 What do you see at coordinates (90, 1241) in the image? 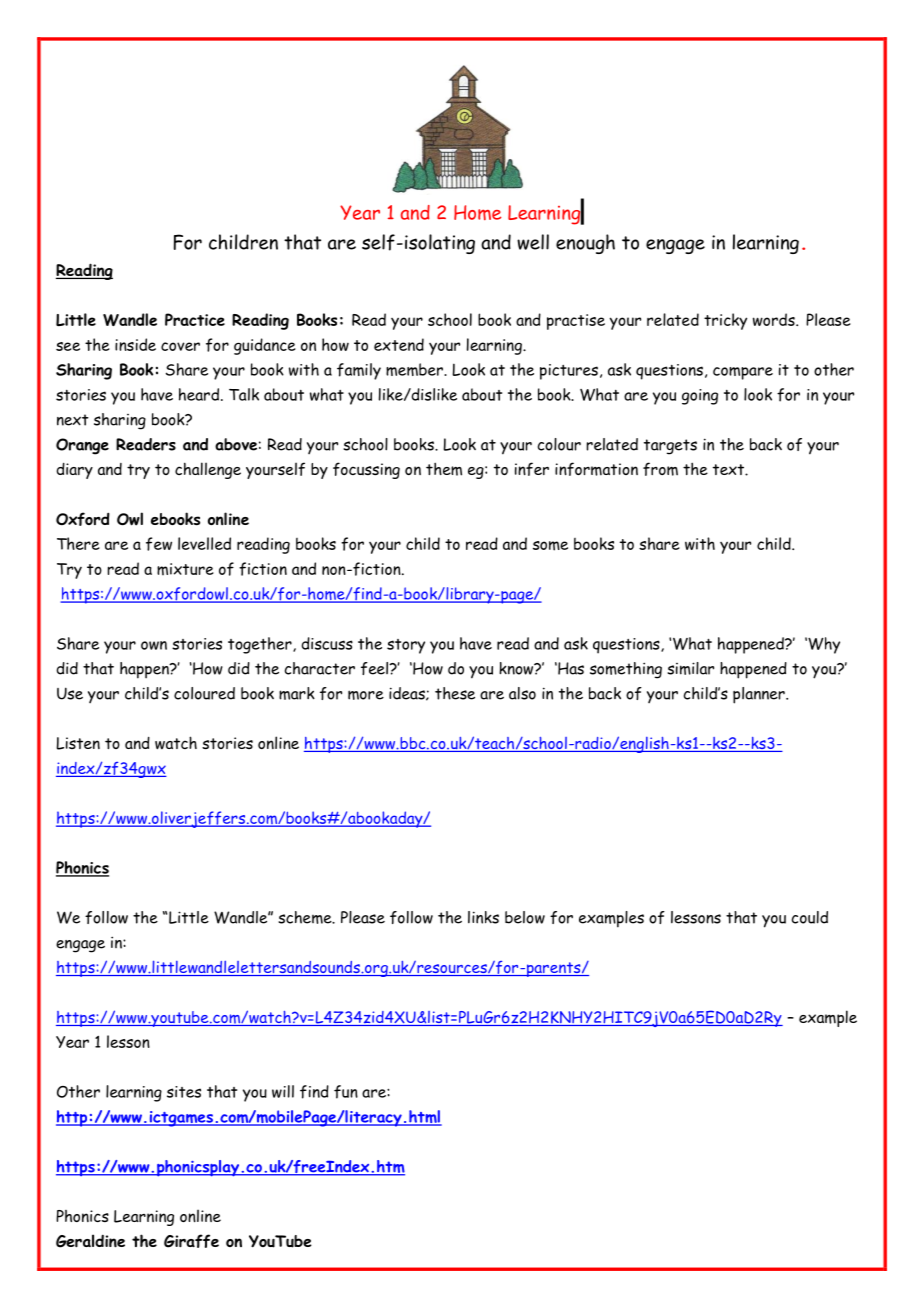
I see `Geraldine` at bounding box center [90, 1241].
